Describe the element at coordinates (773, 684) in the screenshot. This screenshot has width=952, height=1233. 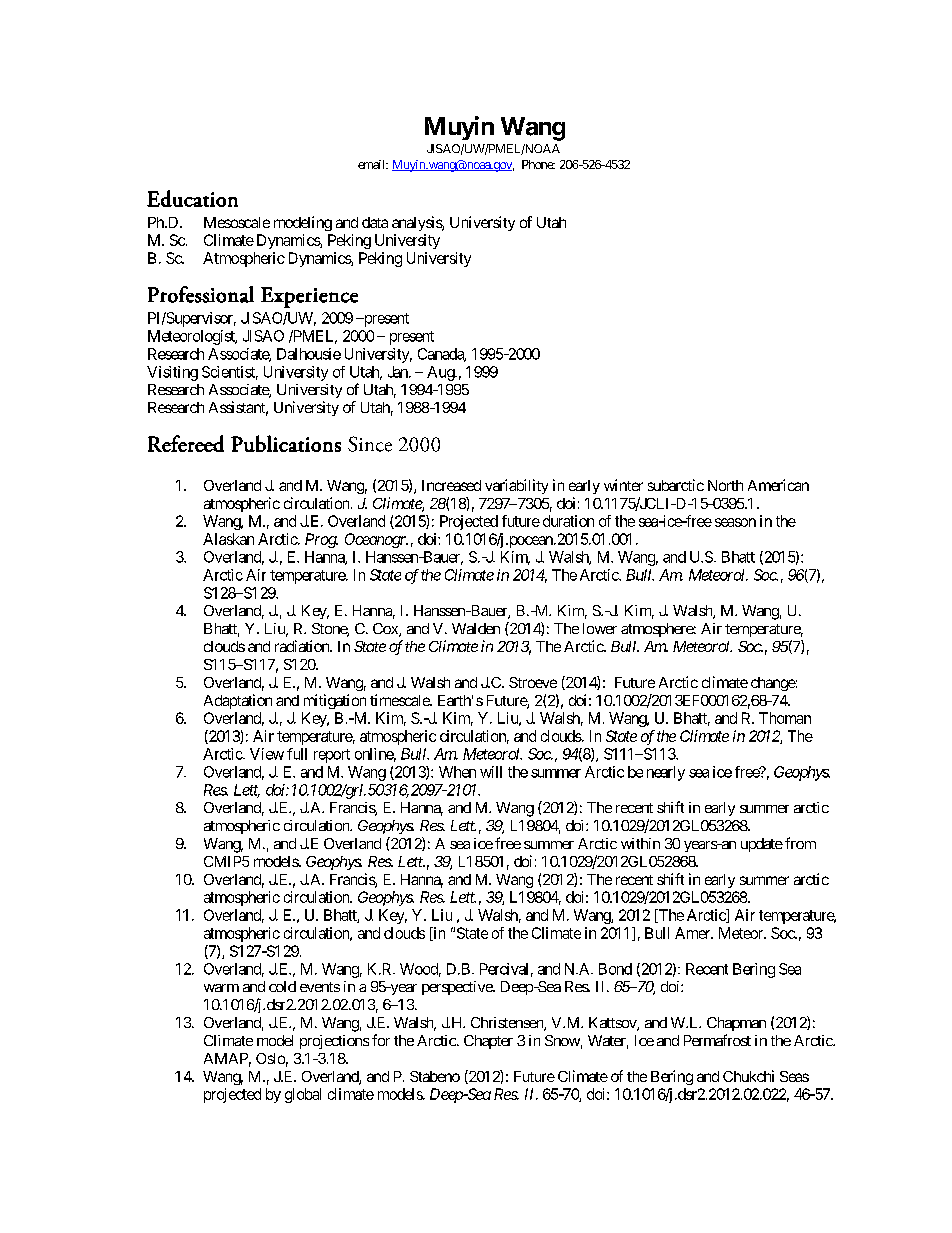
I see `change` at that location.
